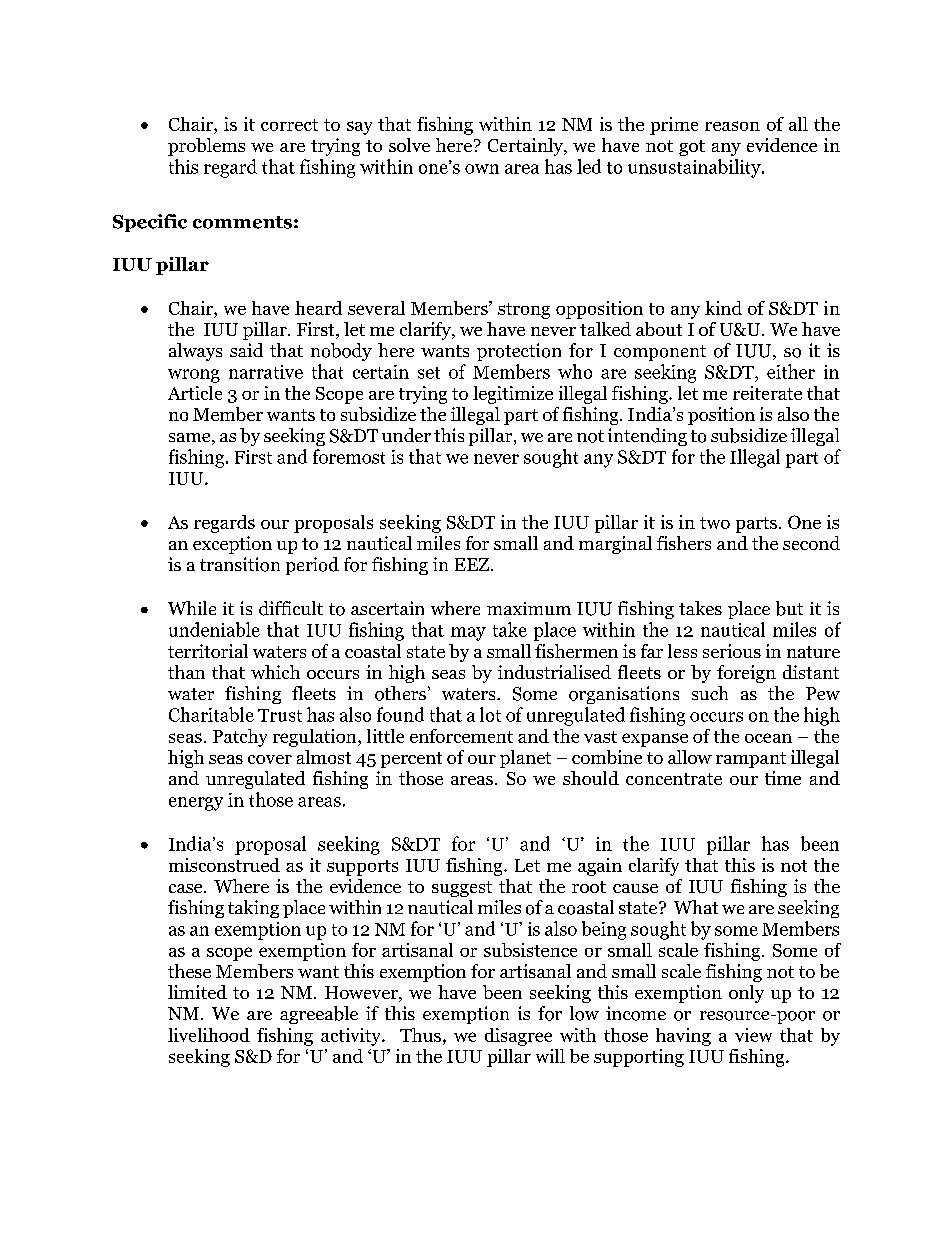 This page has width=952, height=1233. What do you see at coordinates (783, 778) in the page?
I see `time` at bounding box center [783, 778].
